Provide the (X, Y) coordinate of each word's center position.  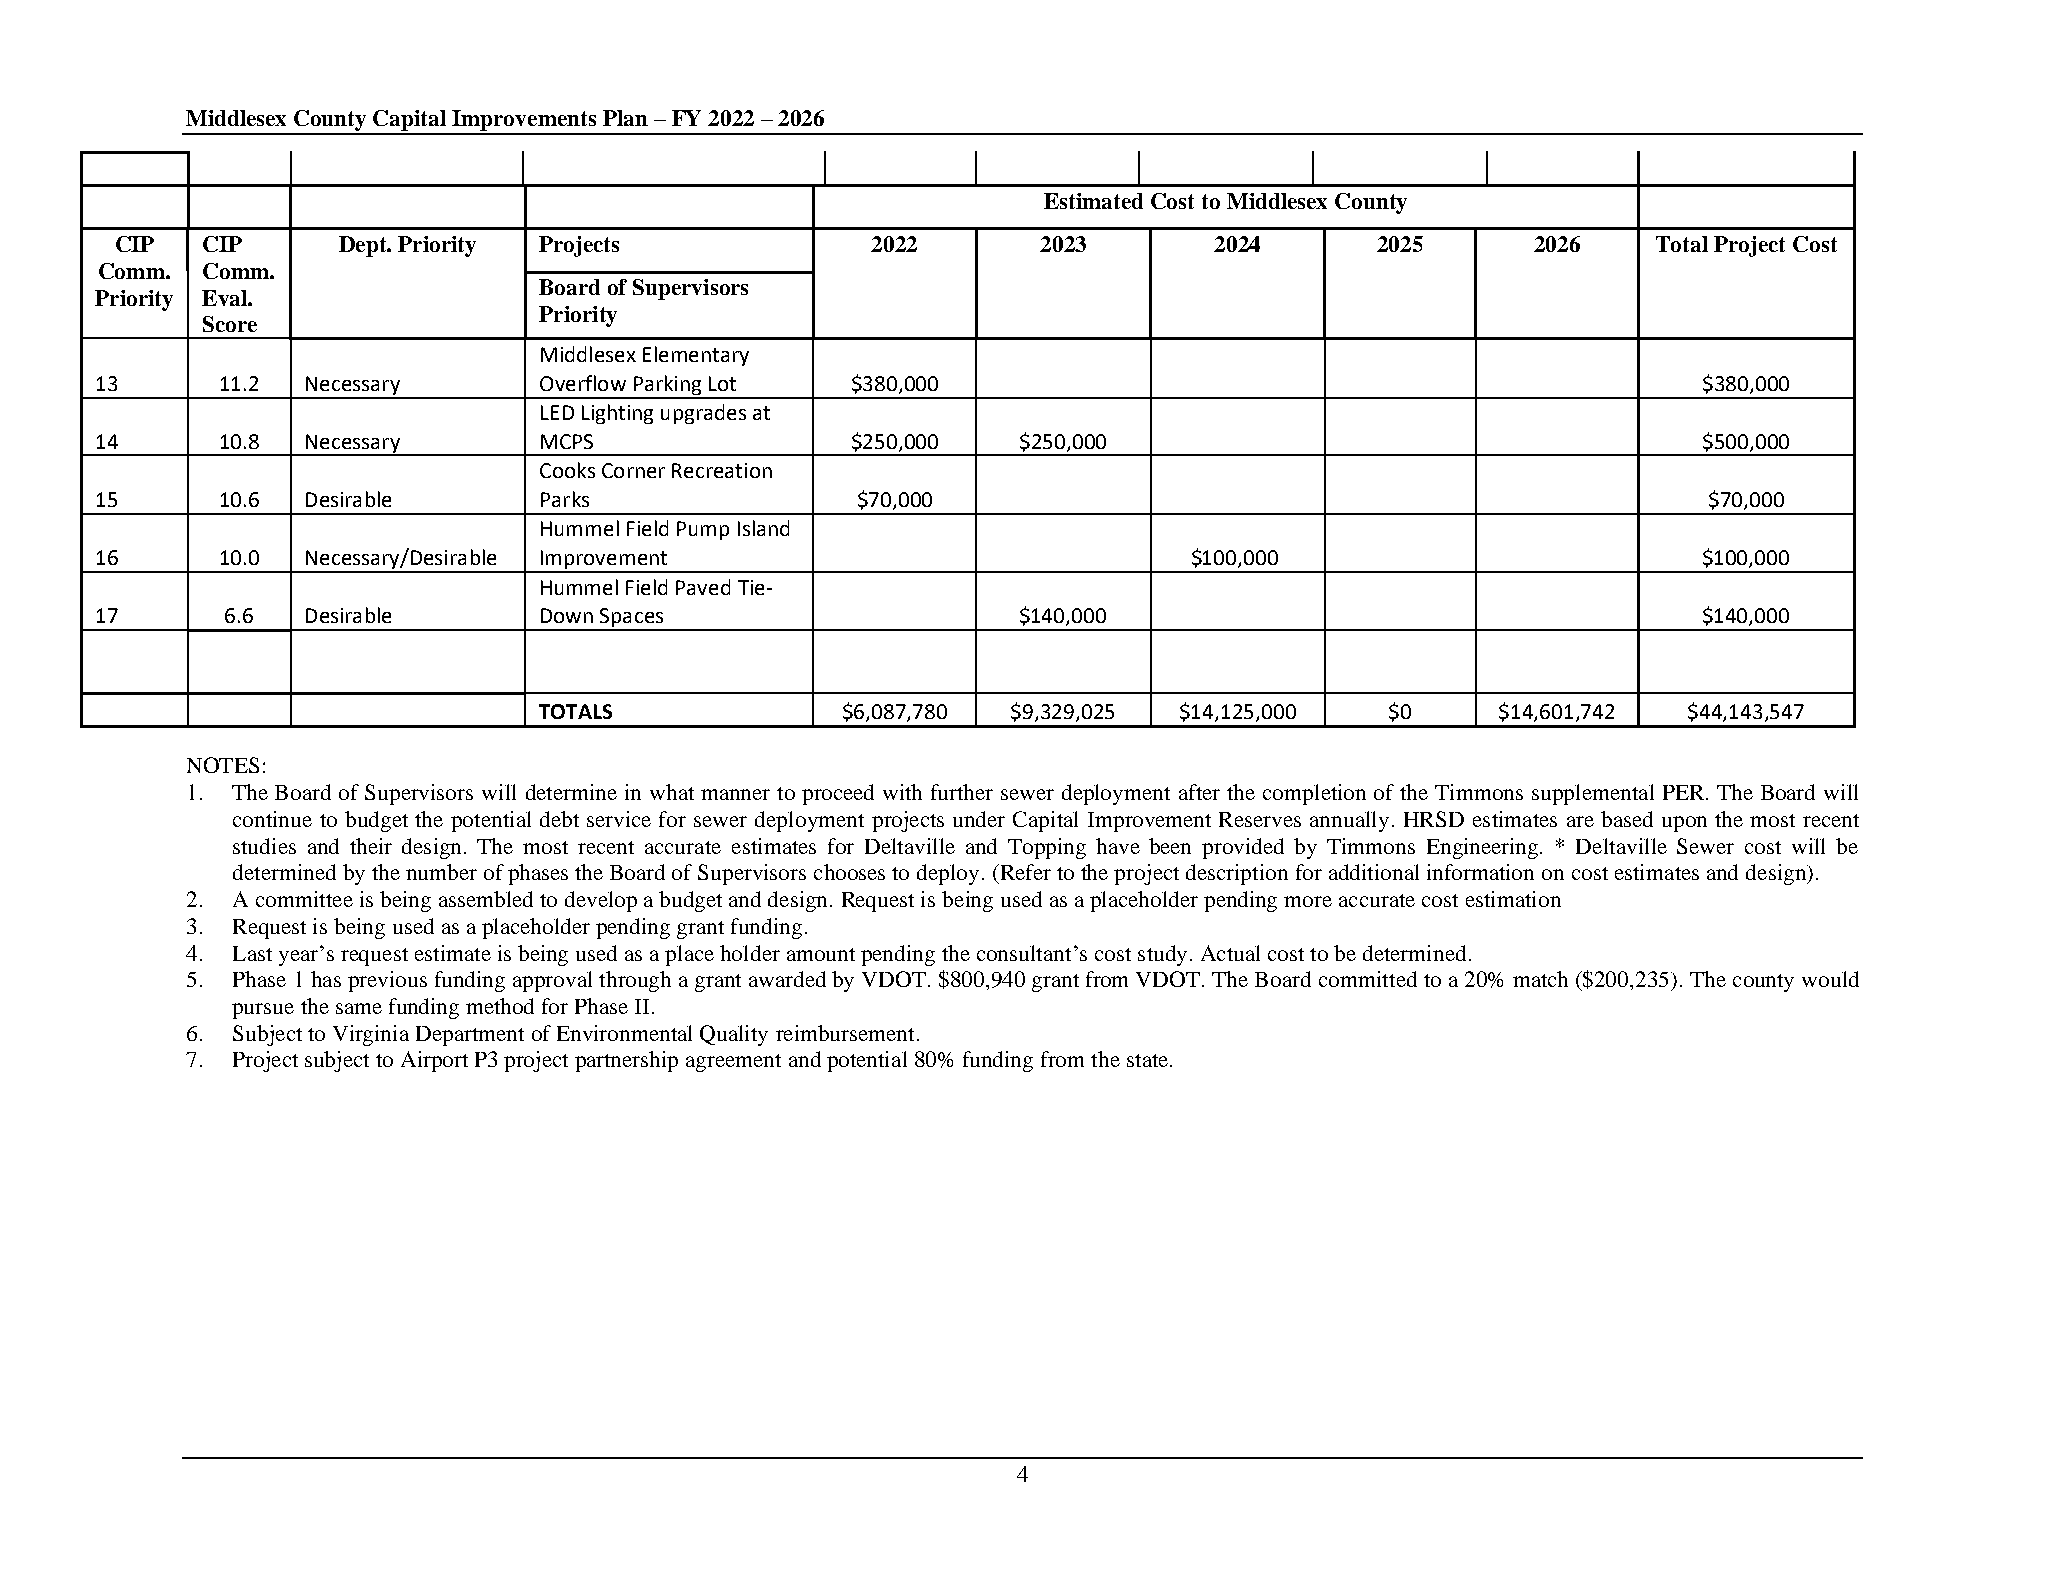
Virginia (371, 1035)
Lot (722, 383)
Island (763, 528)
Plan (625, 118)
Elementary (696, 356)
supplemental (1593, 794)
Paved (703, 587)
